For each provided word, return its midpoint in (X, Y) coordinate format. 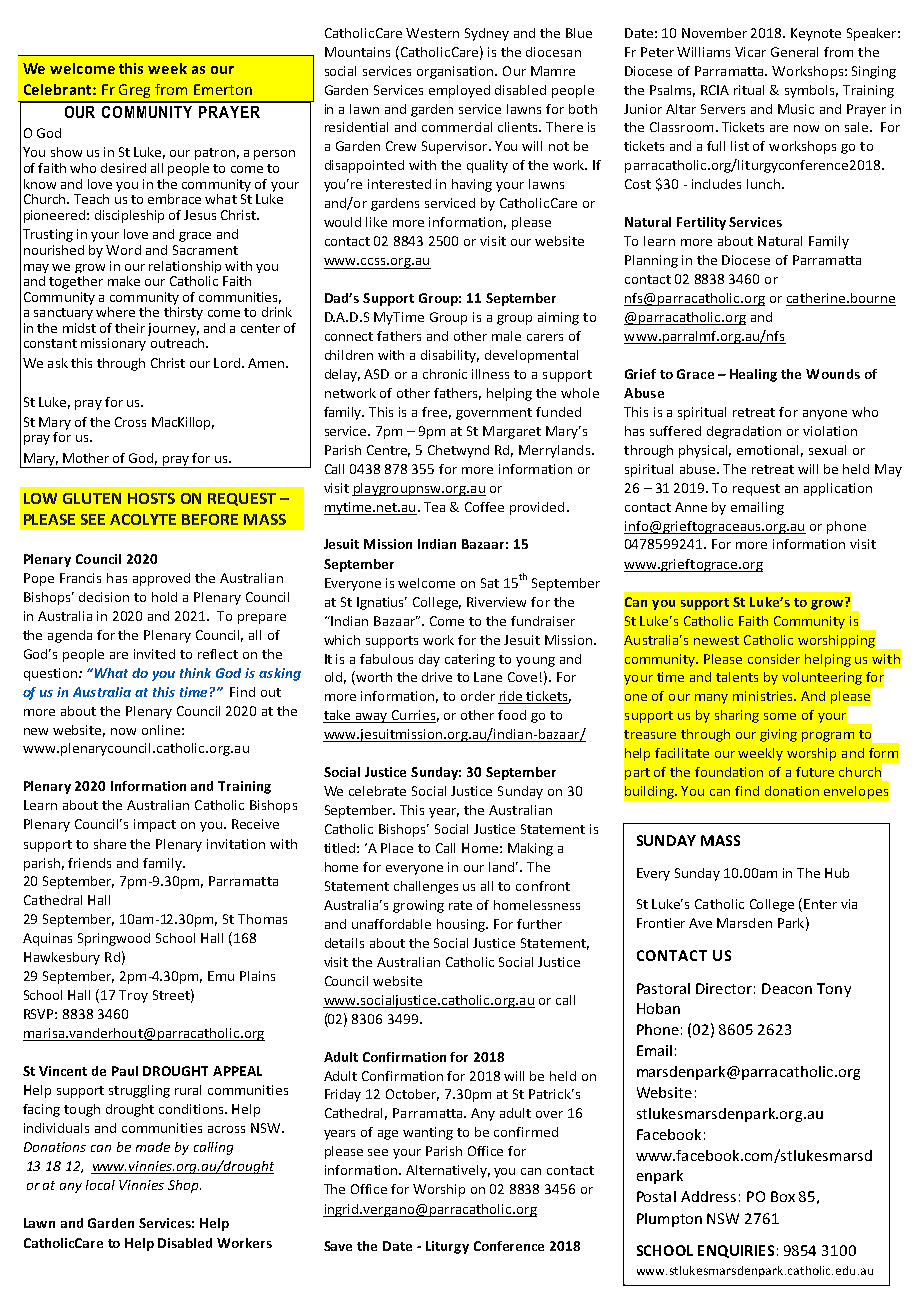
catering (470, 660)
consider (774, 659)
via (849, 904)
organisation (456, 72)
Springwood (114, 939)
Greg (134, 91)
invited (154, 654)
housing (462, 925)
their (130, 328)
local (100, 1185)
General (794, 52)
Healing (753, 375)
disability (450, 356)
